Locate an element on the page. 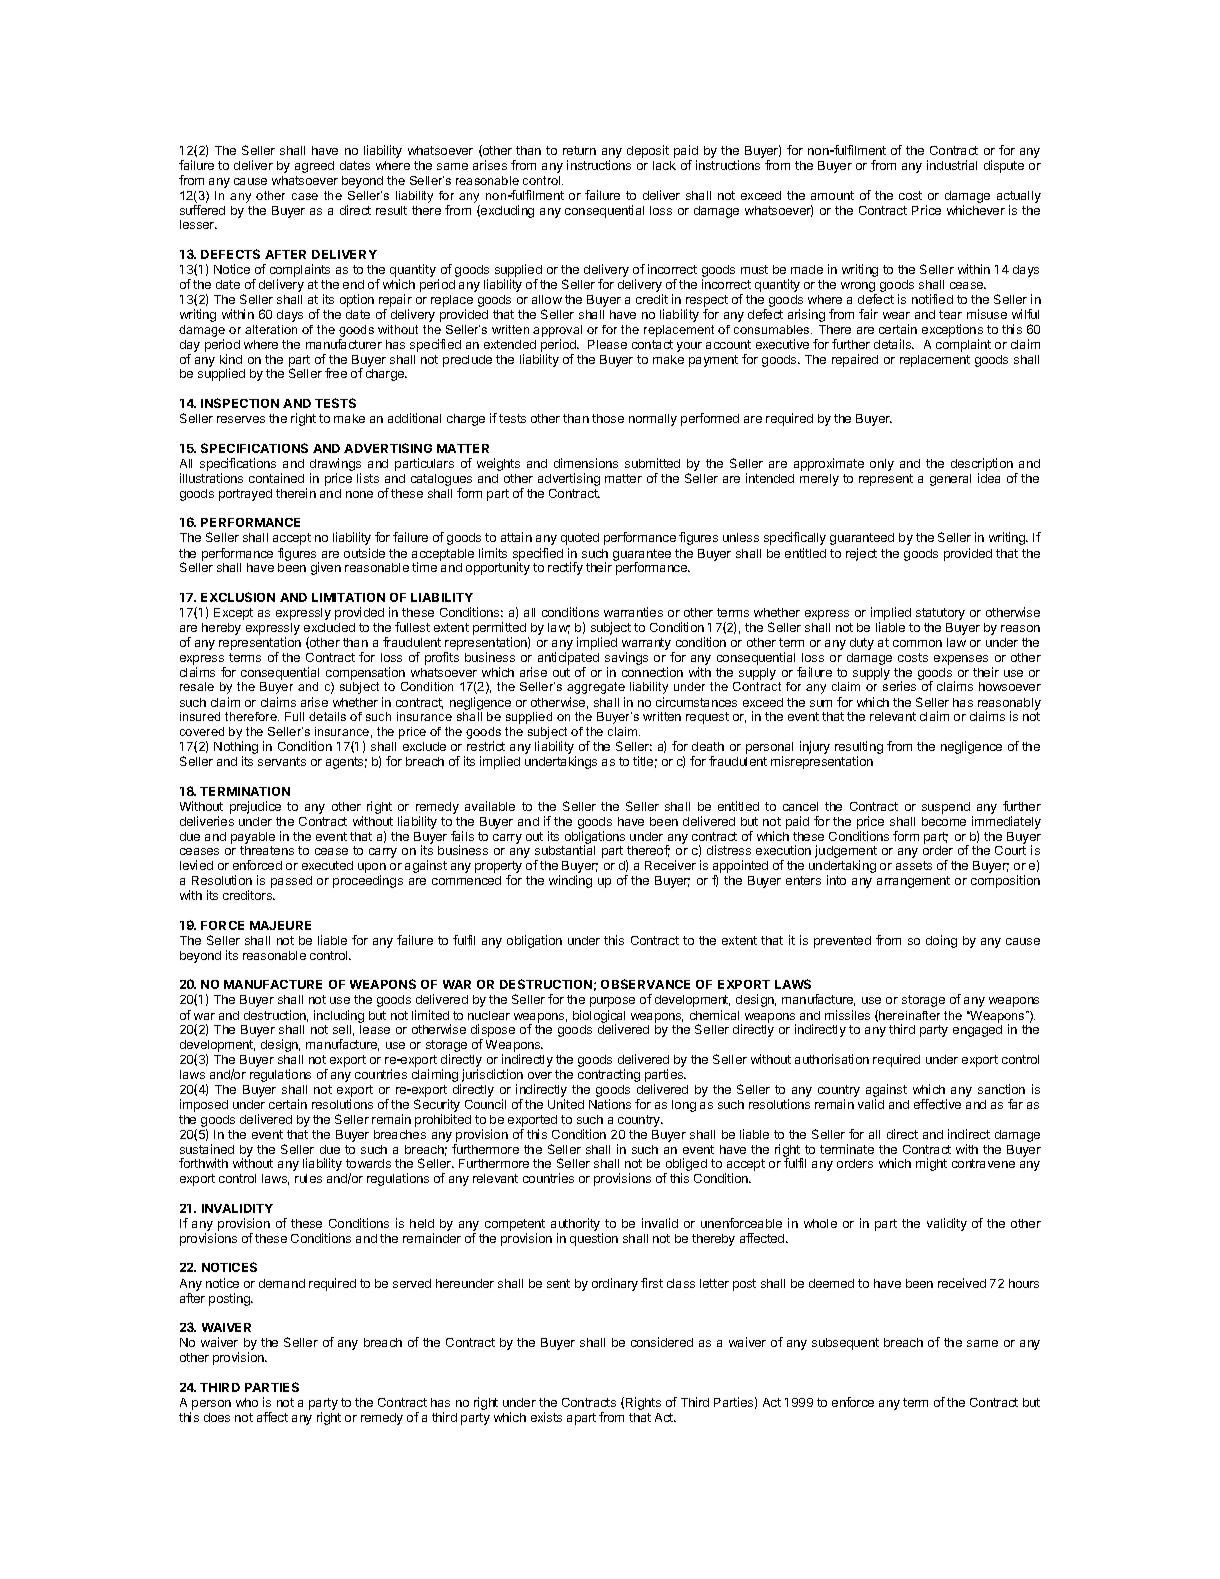 This image has height=1579, width=1220. substantial is located at coordinates (565, 850).
